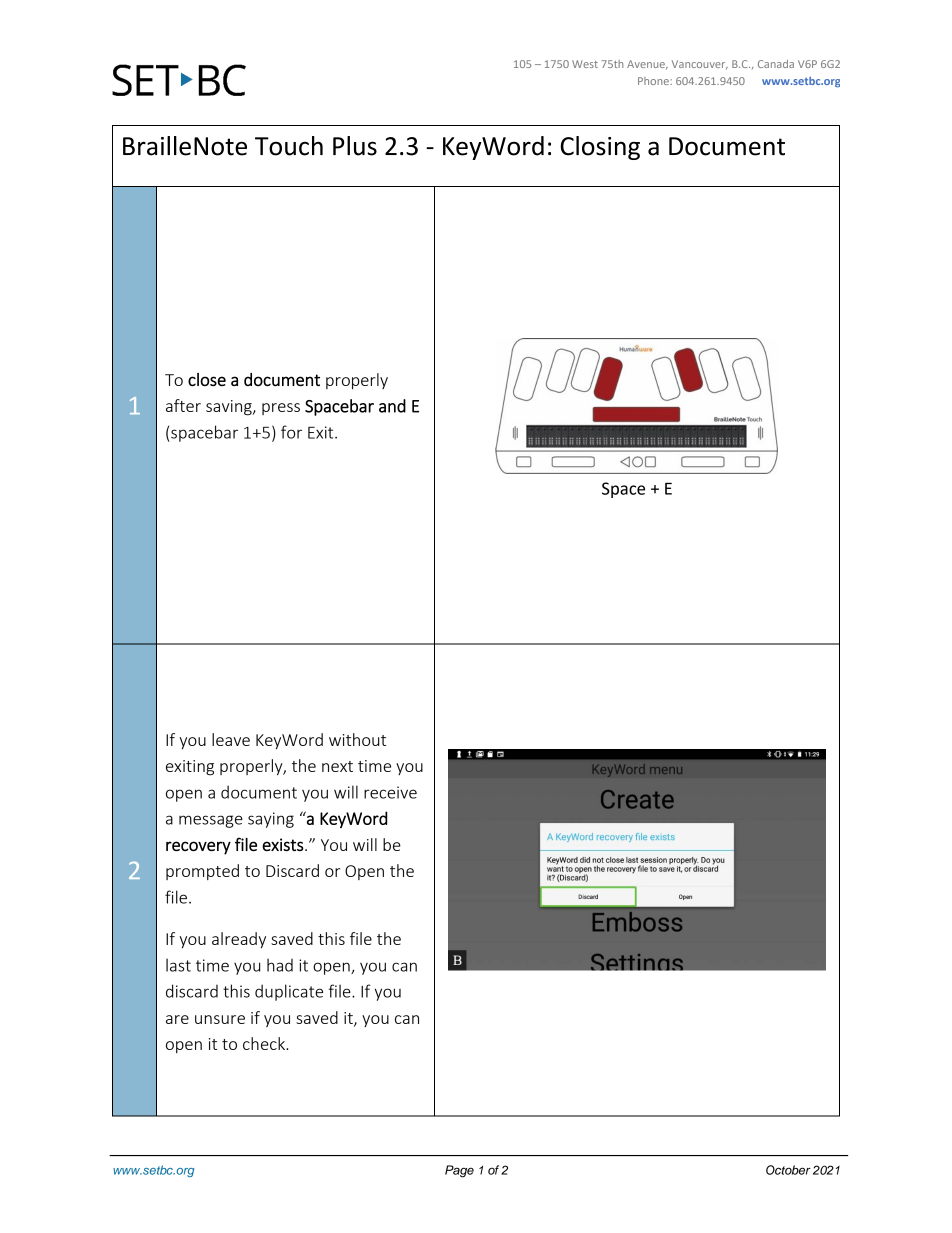 The image size is (952, 1233). Describe the element at coordinates (600, 148) in the screenshot. I see `Closing` at that location.
